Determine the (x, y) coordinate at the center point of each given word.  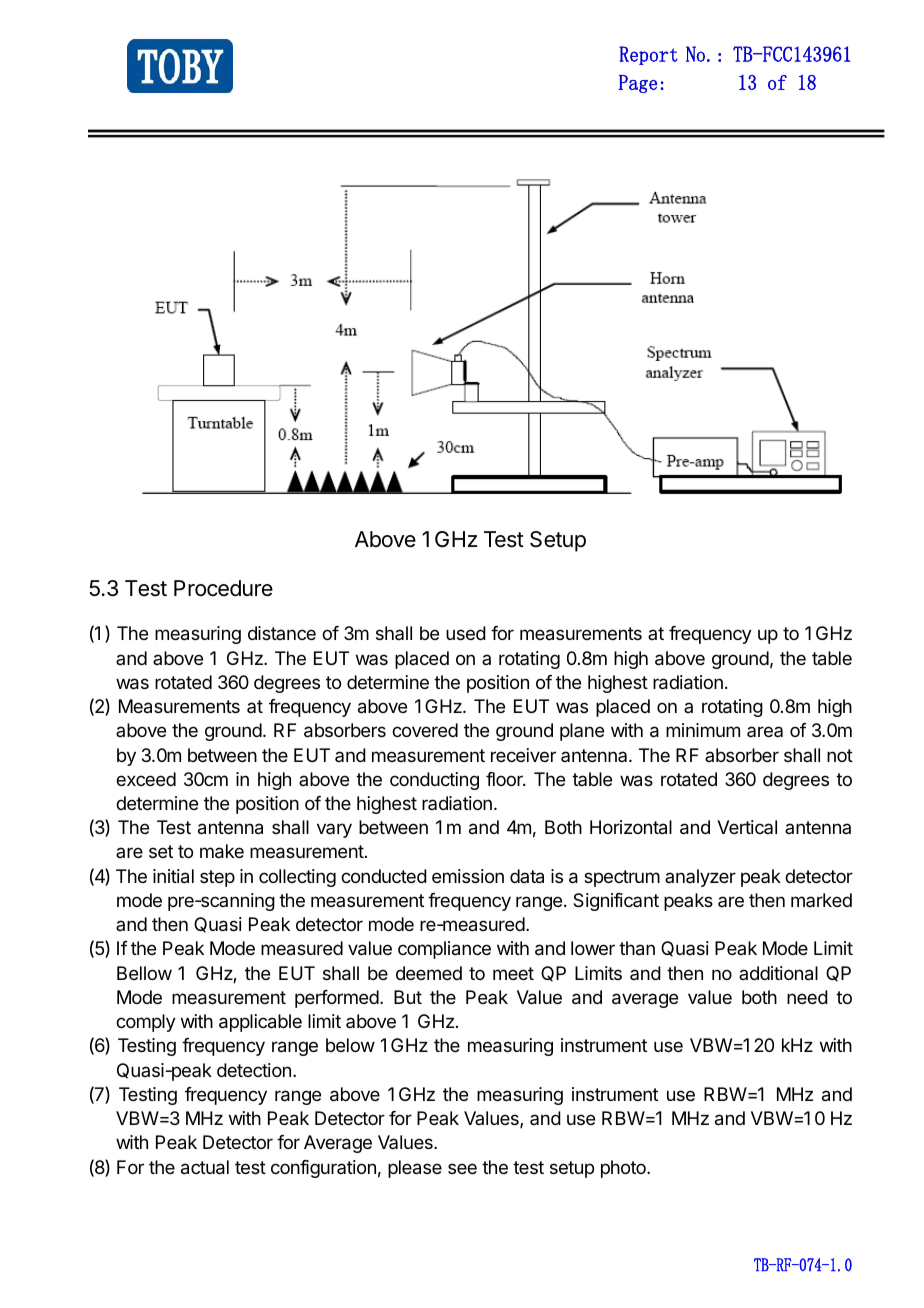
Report (648, 55)
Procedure (223, 588)
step (217, 878)
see (462, 1168)
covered (425, 730)
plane (582, 732)
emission (468, 876)
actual (205, 1167)
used (466, 633)
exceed (146, 779)
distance (282, 633)
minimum (703, 730)
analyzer (700, 878)
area (765, 731)
